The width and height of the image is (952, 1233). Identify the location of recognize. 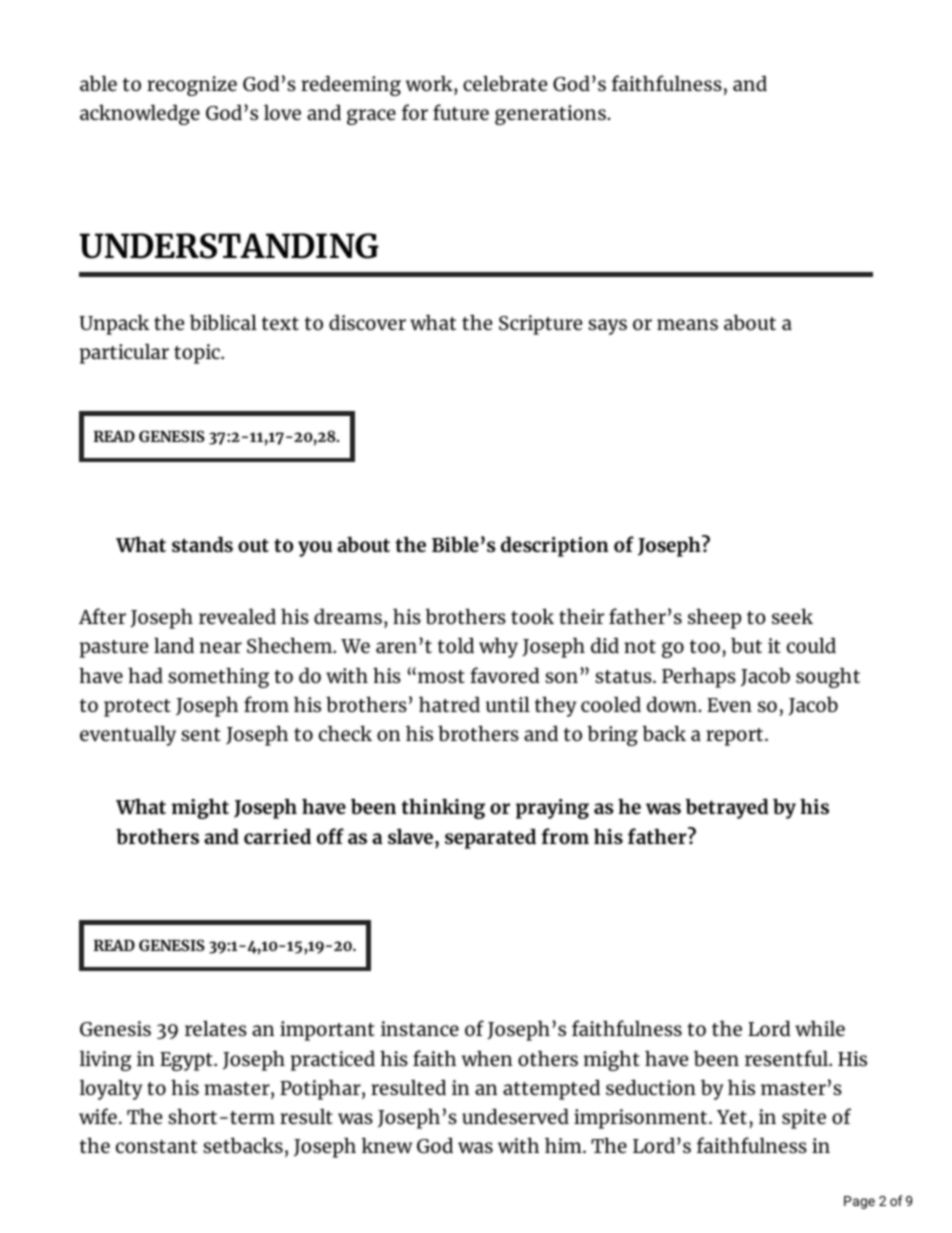
(192, 86).
